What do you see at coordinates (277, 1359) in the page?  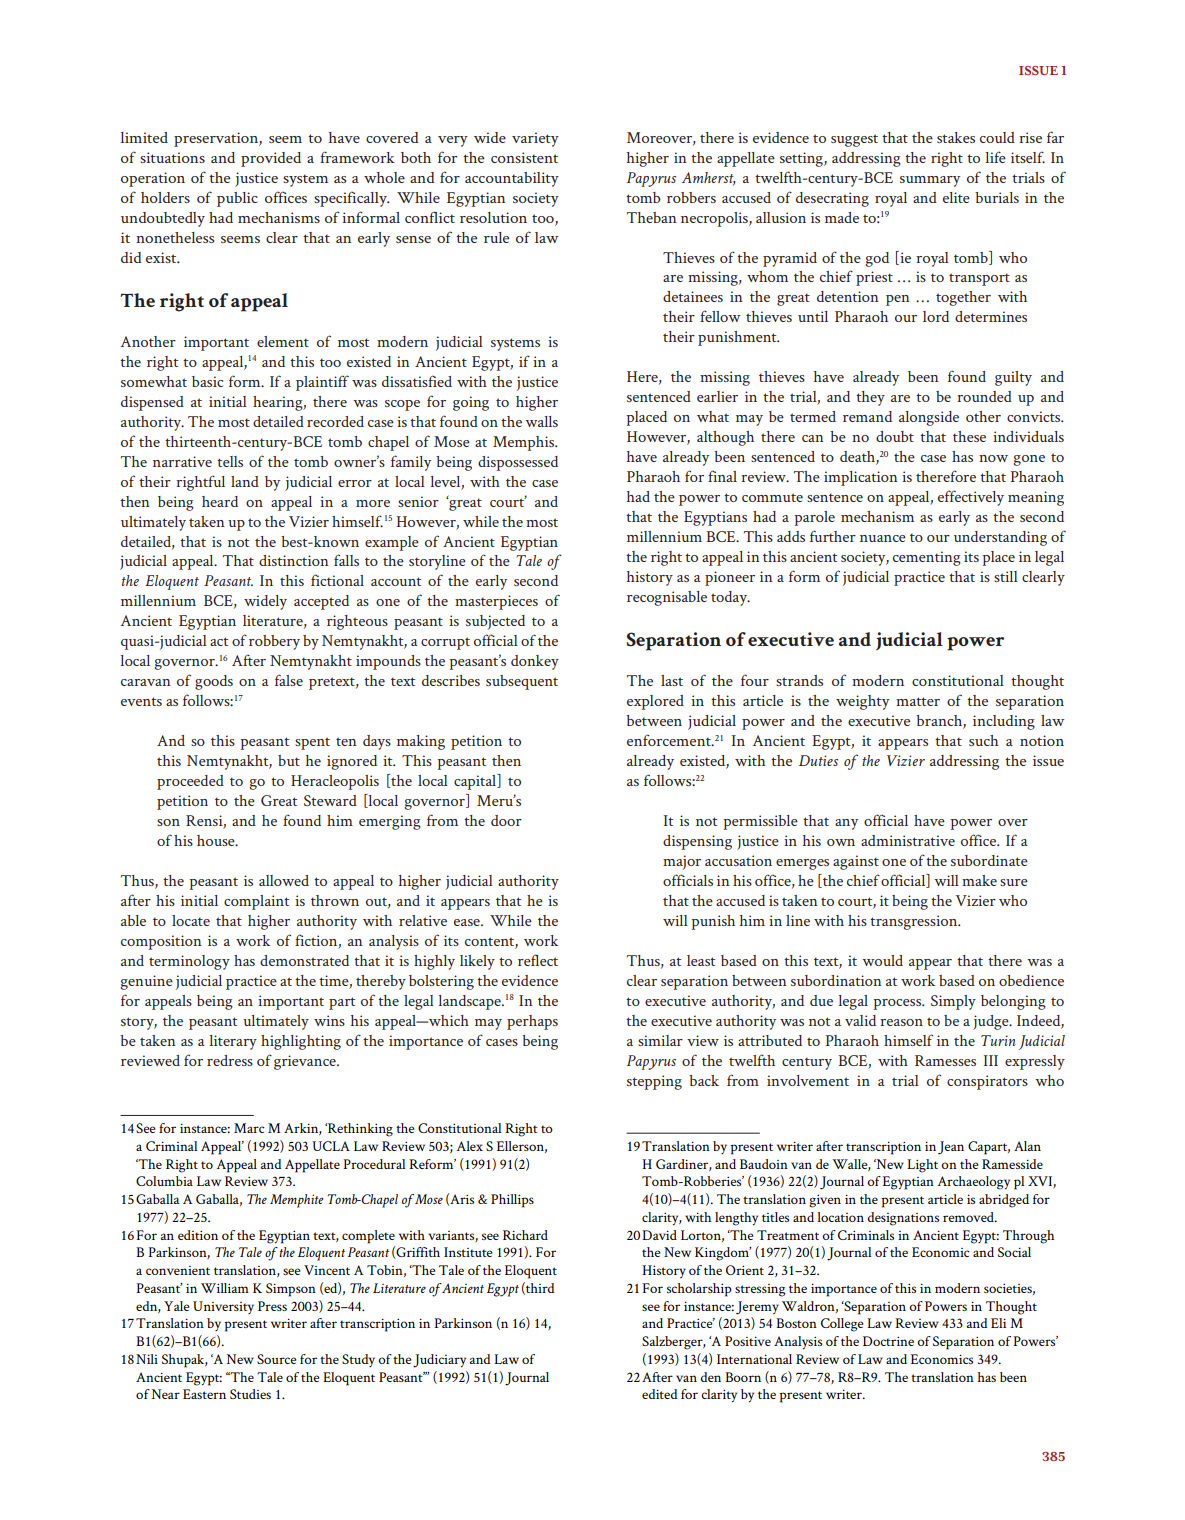 I see `Source` at bounding box center [277, 1359].
